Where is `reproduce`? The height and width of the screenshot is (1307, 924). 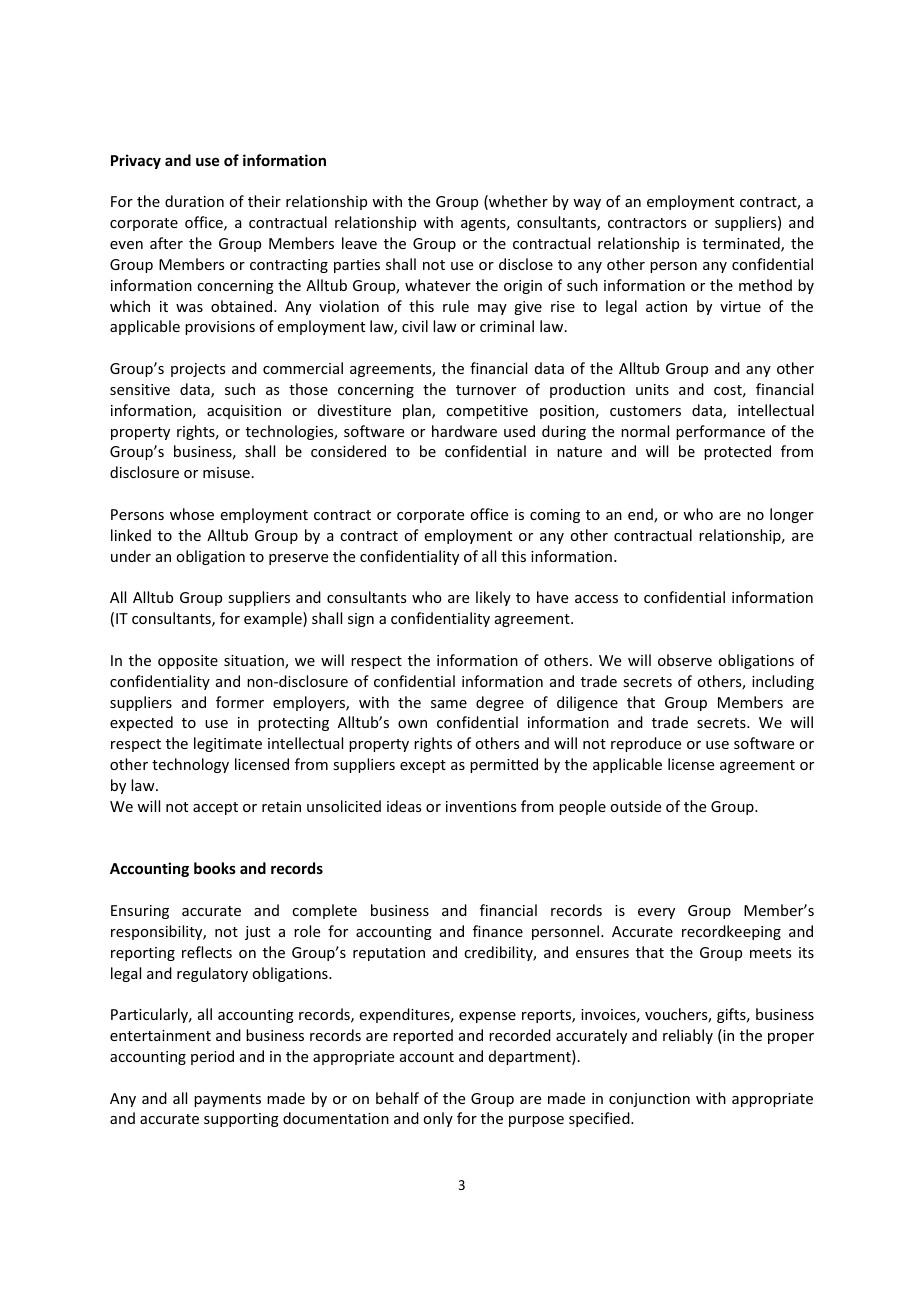
reproduce is located at coordinates (646, 744).
